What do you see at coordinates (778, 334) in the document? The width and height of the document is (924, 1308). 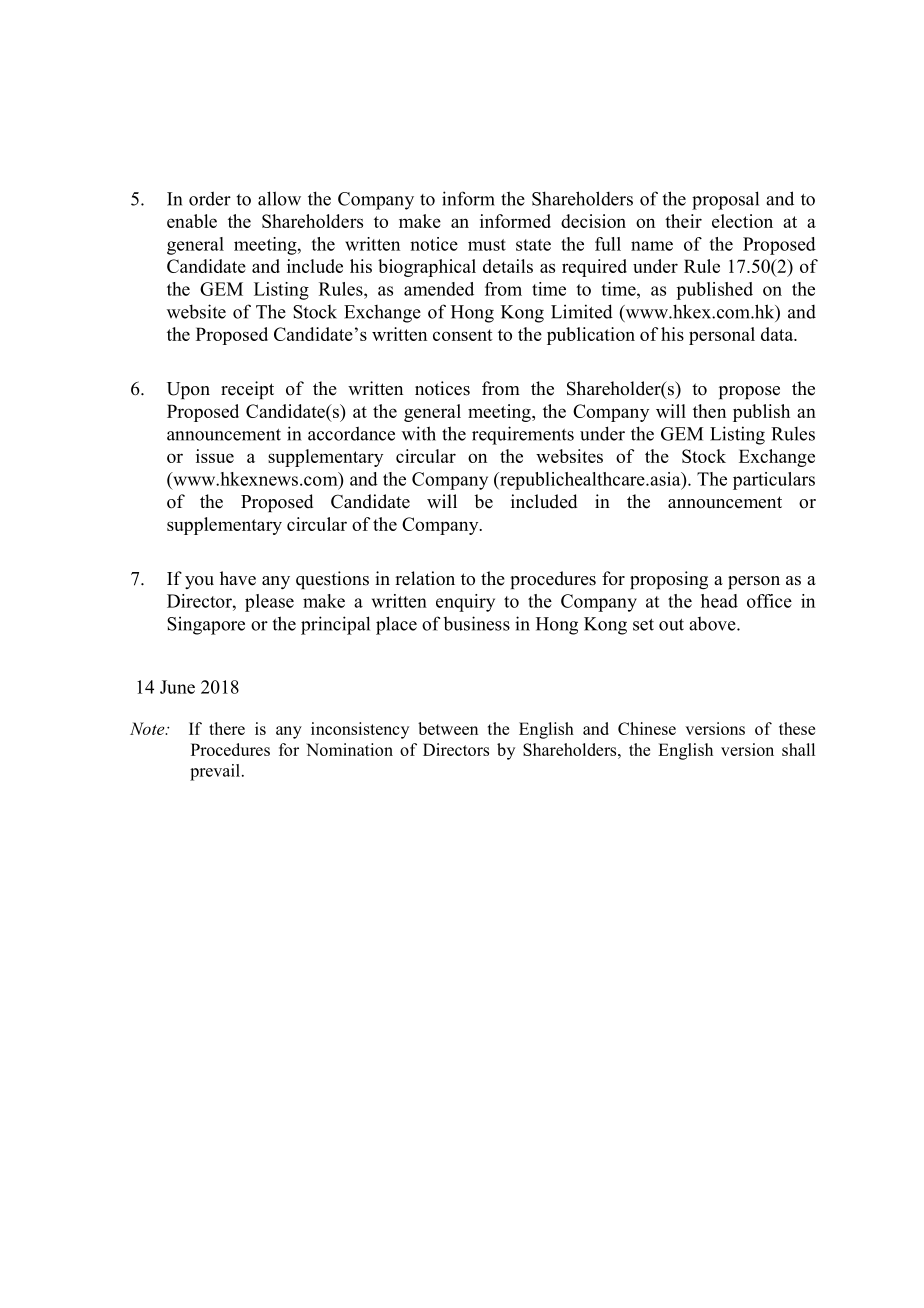 I see `data` at bounding box center [778, 334].
